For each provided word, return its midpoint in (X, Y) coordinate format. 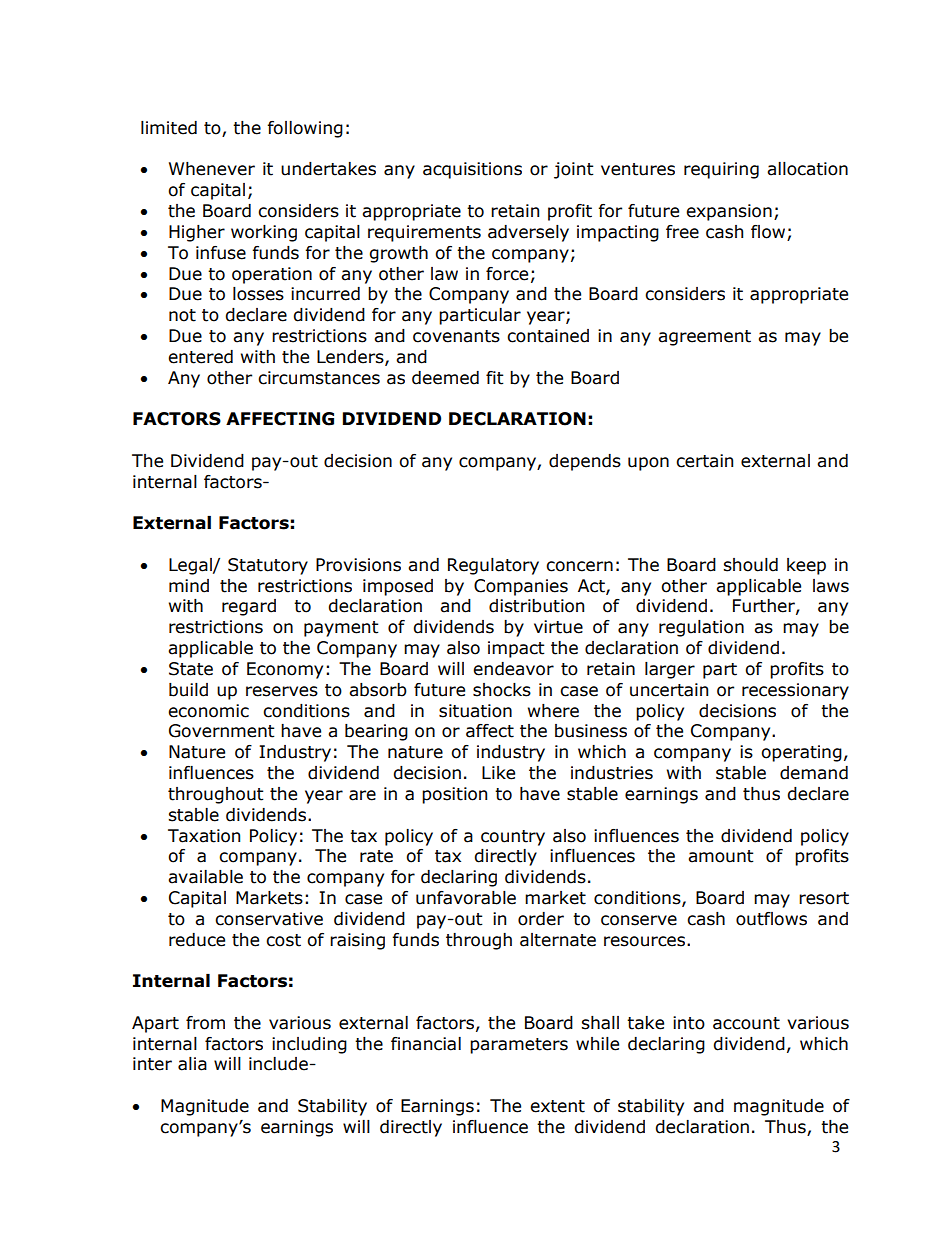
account (746, 1023)
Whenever (212, 169)
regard (249, 607)
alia (192, 1064)
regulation (701, 628)
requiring (721, 170)
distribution (536, 606)
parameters (519, 1046)
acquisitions (472, 170)
